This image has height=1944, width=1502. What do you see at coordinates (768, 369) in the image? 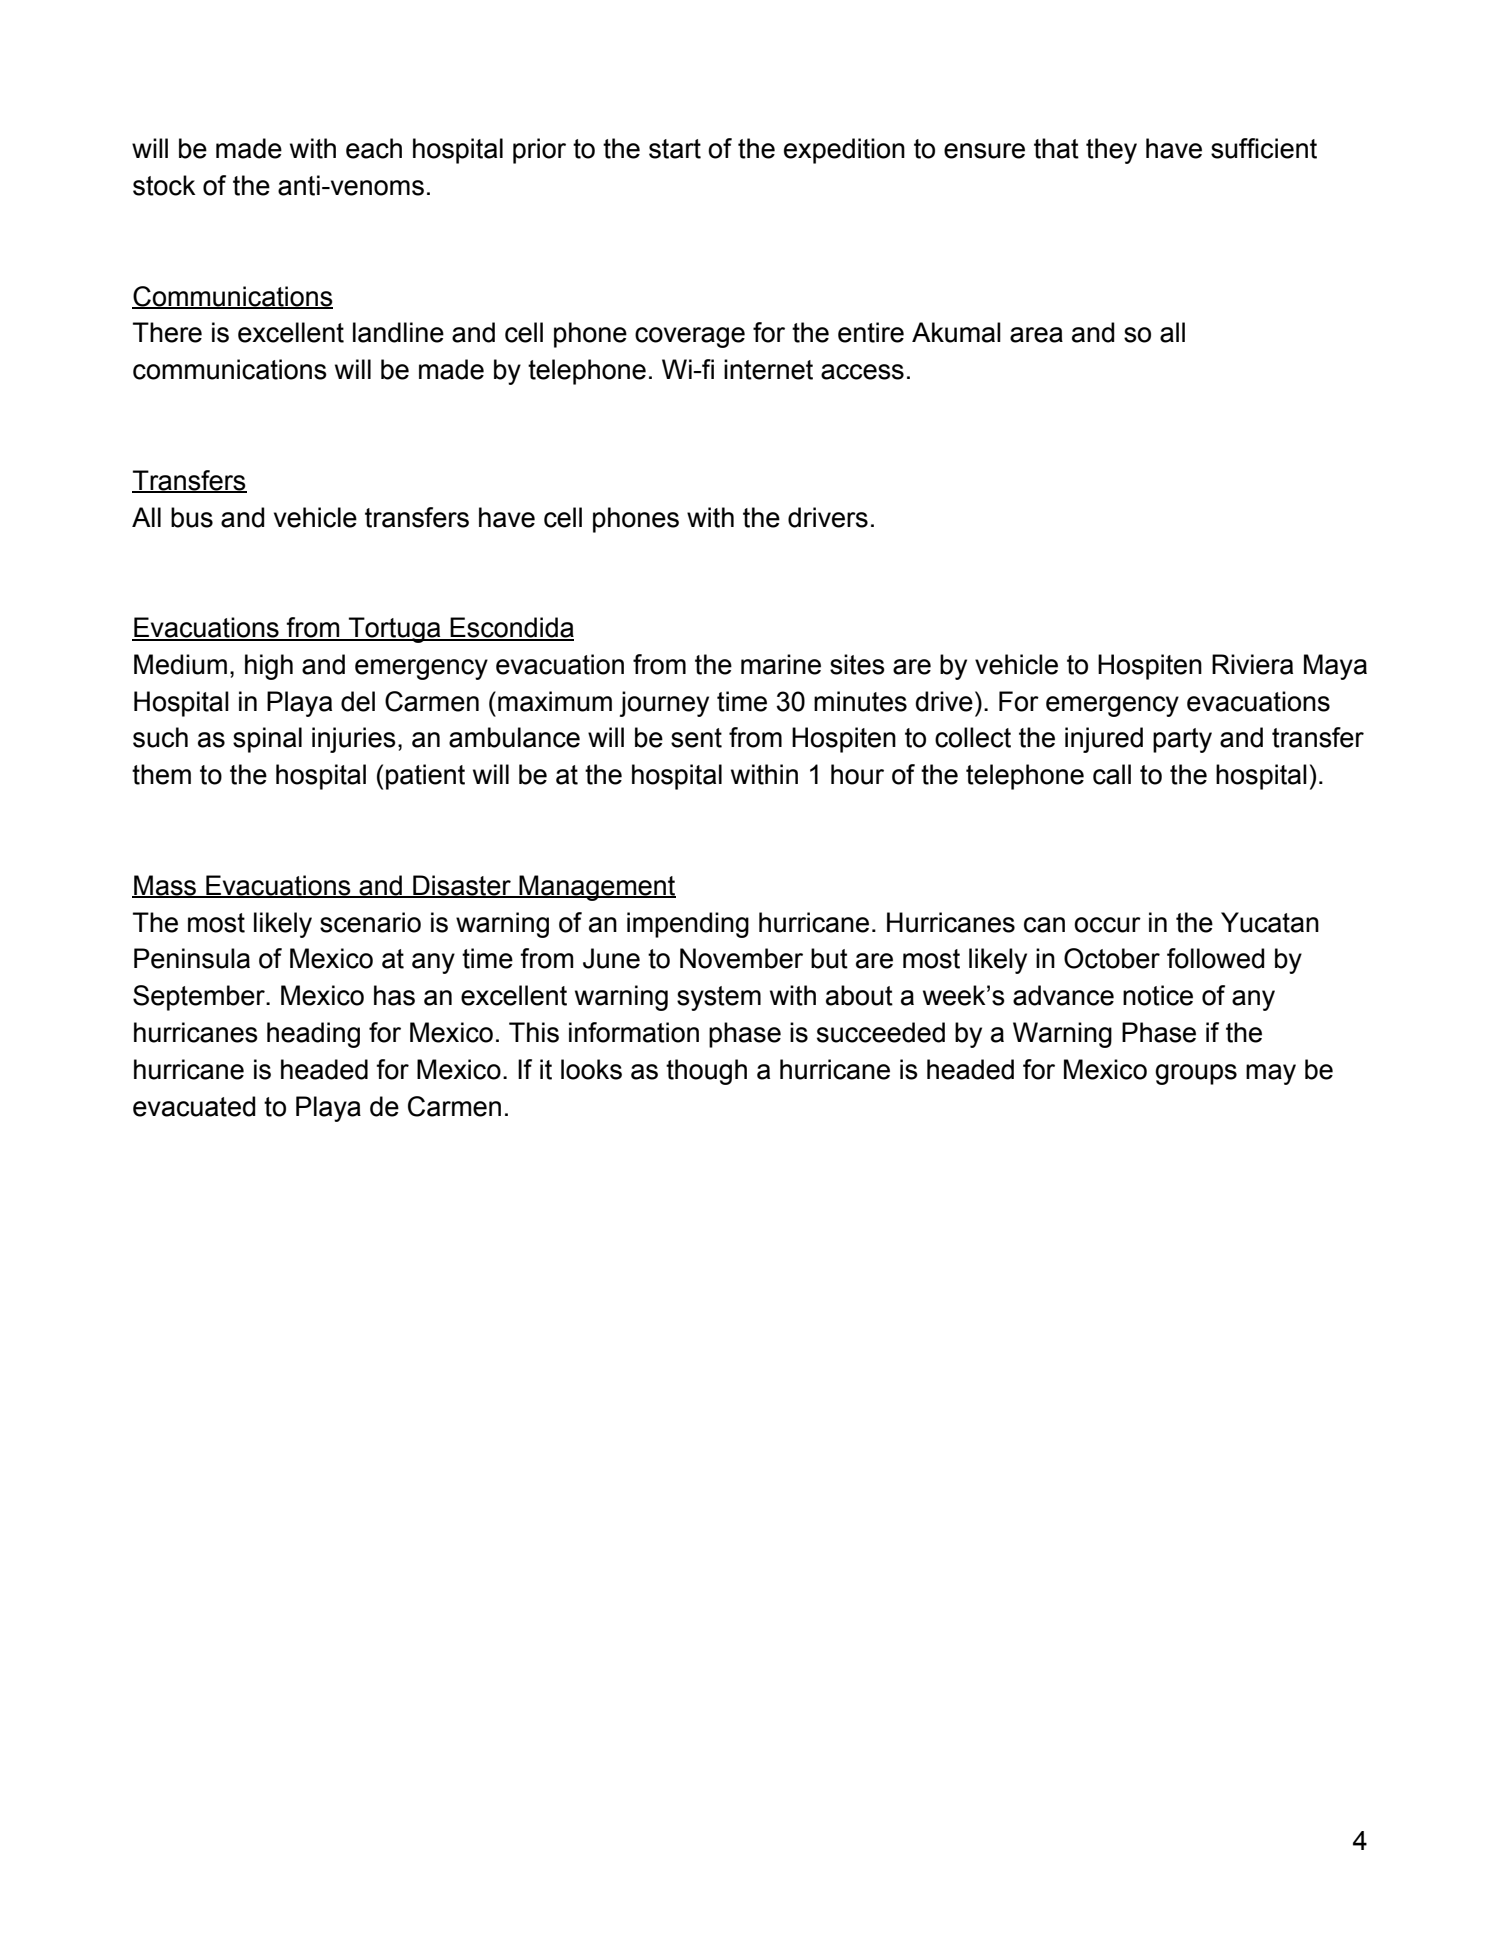
I see `internet` at bounding box center [768, 369].
